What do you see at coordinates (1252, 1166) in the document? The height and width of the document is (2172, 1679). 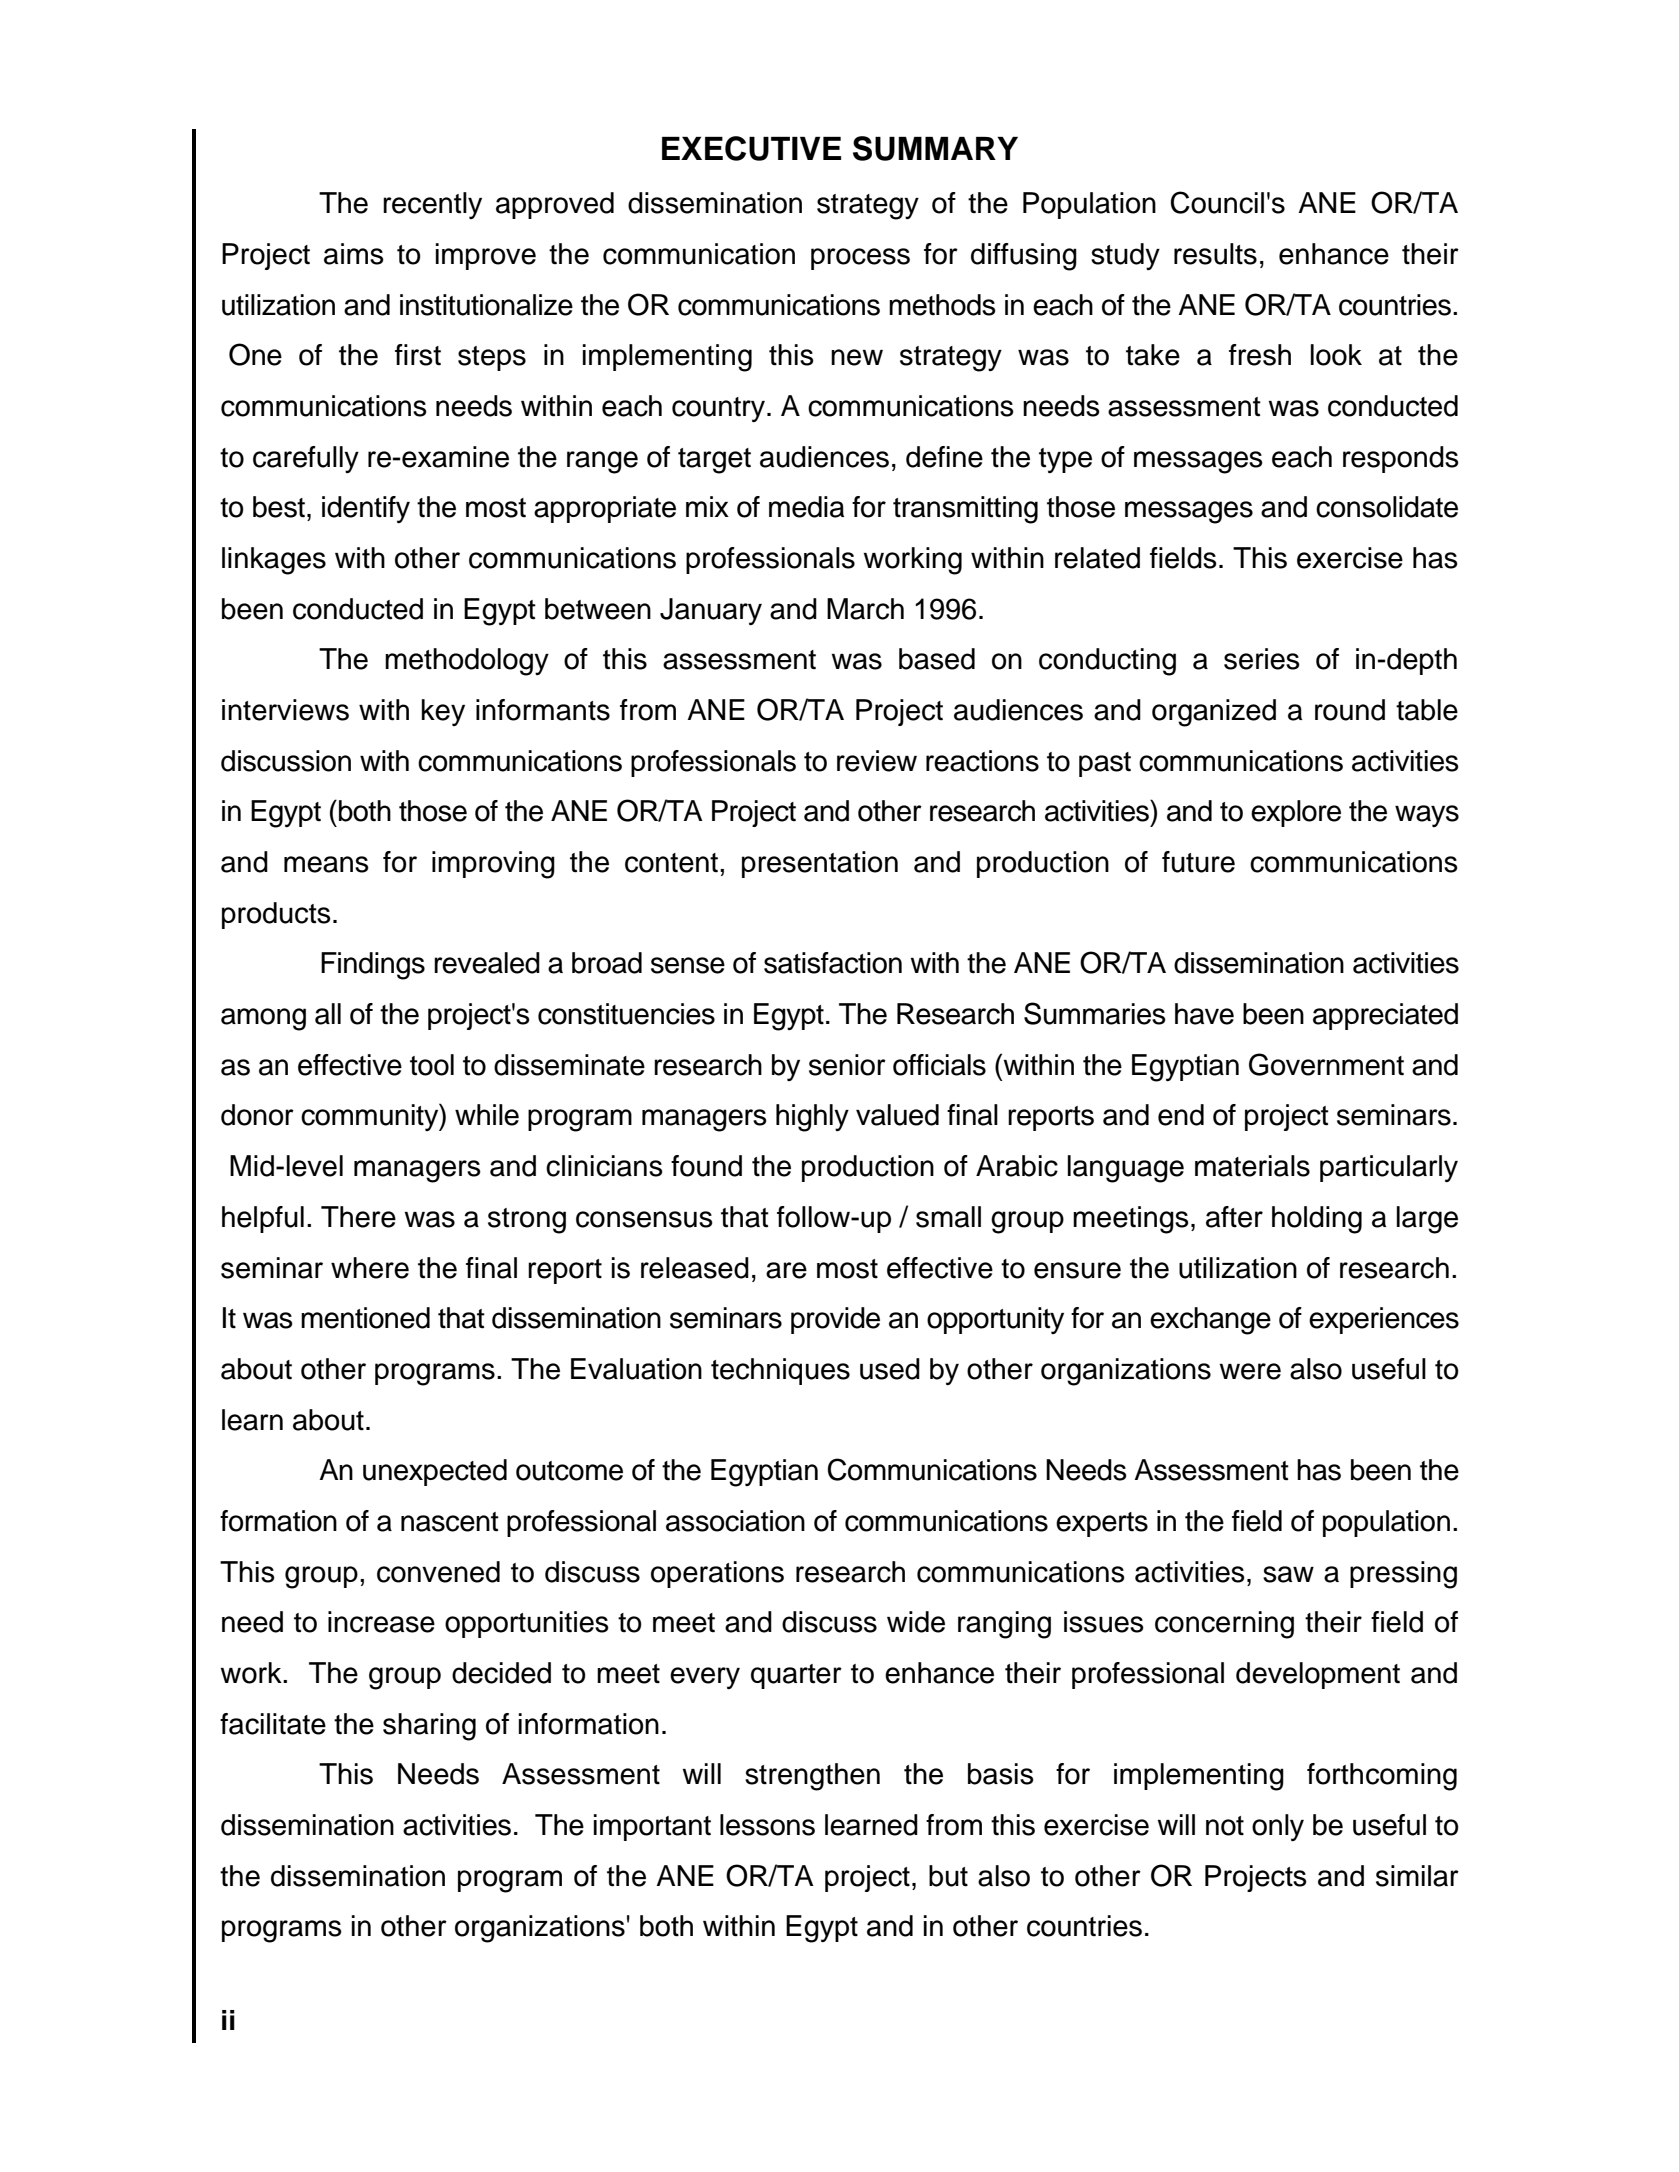 I see `materials` at bounding box center [1252, 1166].
